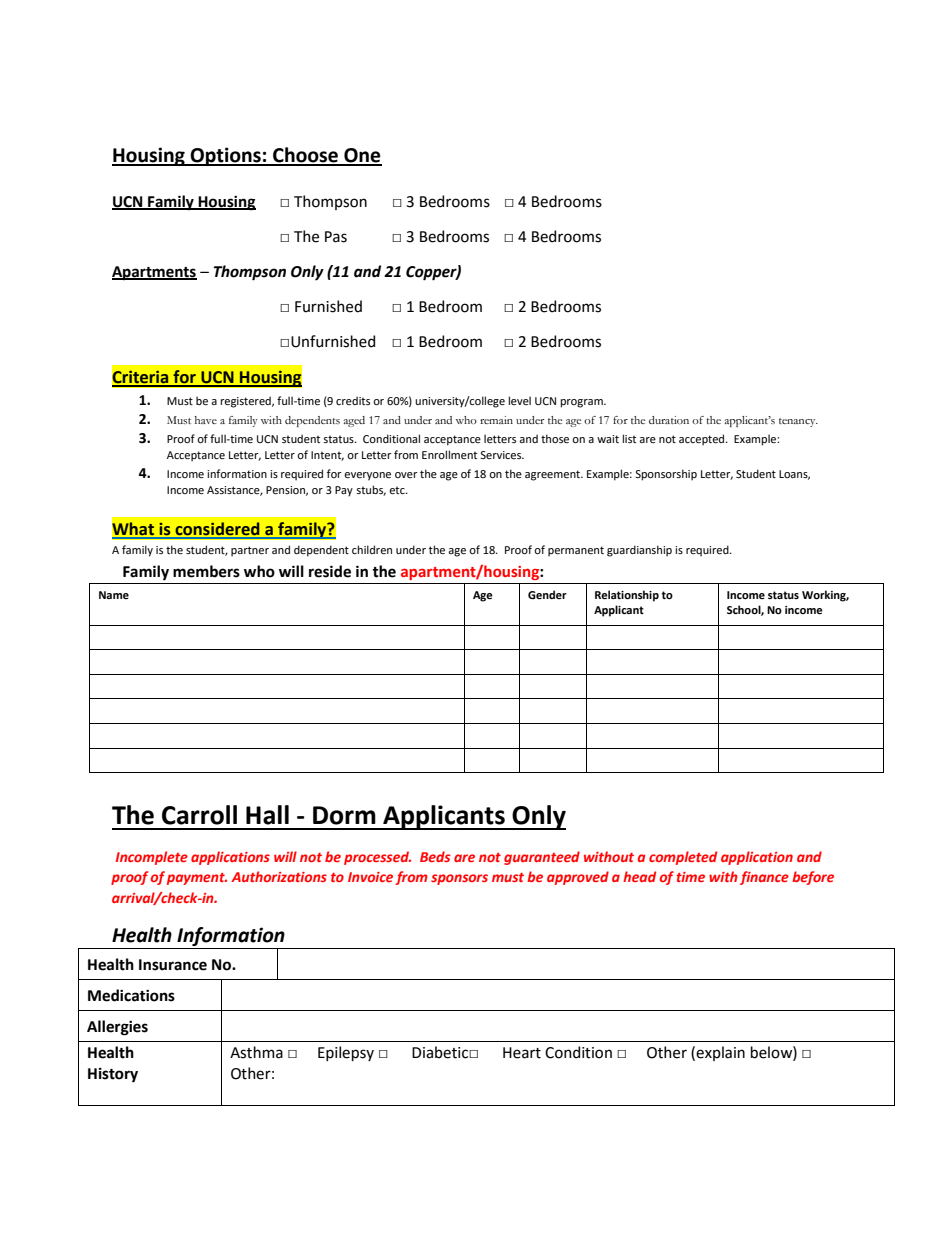  I want to click on completed, so click(683, 858).
